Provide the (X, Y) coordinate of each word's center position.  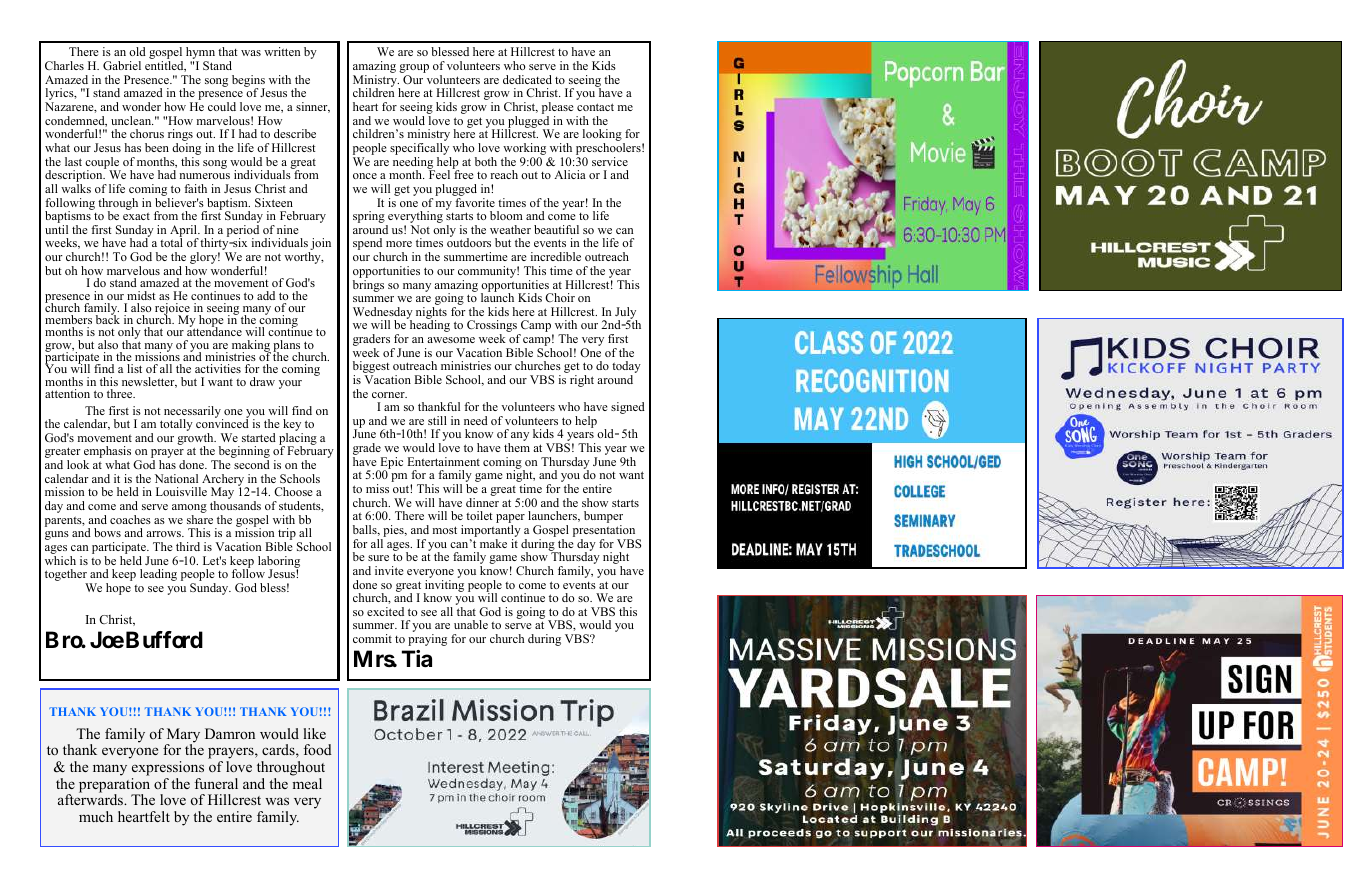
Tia (417, 659)
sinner (313, 107)
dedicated (527, 79)
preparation (114, 786)
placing (298, 440)
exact (136, 216)
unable (471, 624)
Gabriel (122, 65)
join (320, 245)
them (517, 447)
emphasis (107, 453)
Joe (107, 640)
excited (385, 611)
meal (307, 783)
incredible (556, 256)
